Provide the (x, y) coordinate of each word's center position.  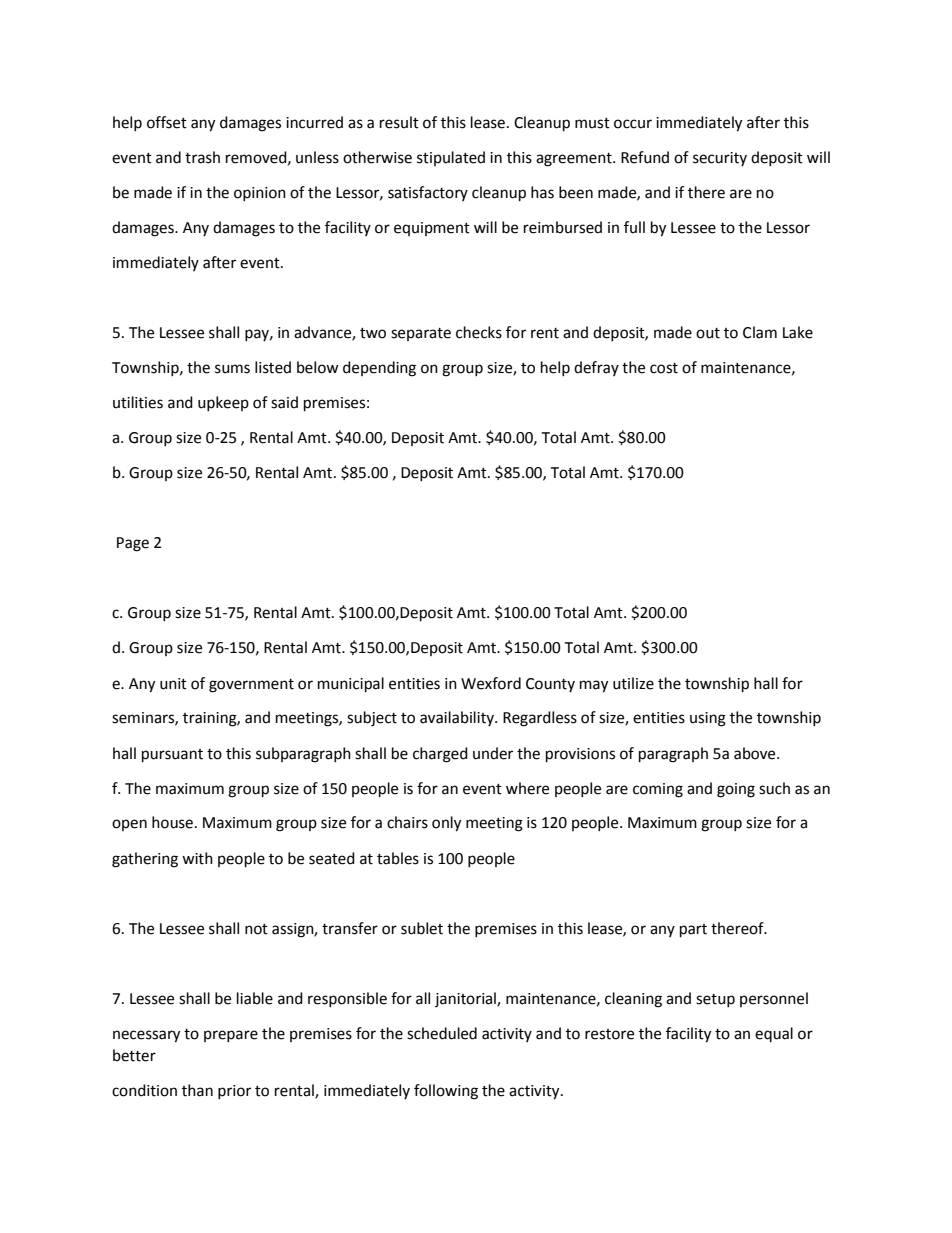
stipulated (451, 158)
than (197, 1090)
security (720, 159)
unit (173, 684)
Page (133, 544)
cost (664, 368)
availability (458, 718)
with (197, 858)
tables (398, 858)
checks (479, 332)
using (708, 719)
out (708, 333)
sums (232, 369)
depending (379, 369)
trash (202, 157)
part (693, 931)
